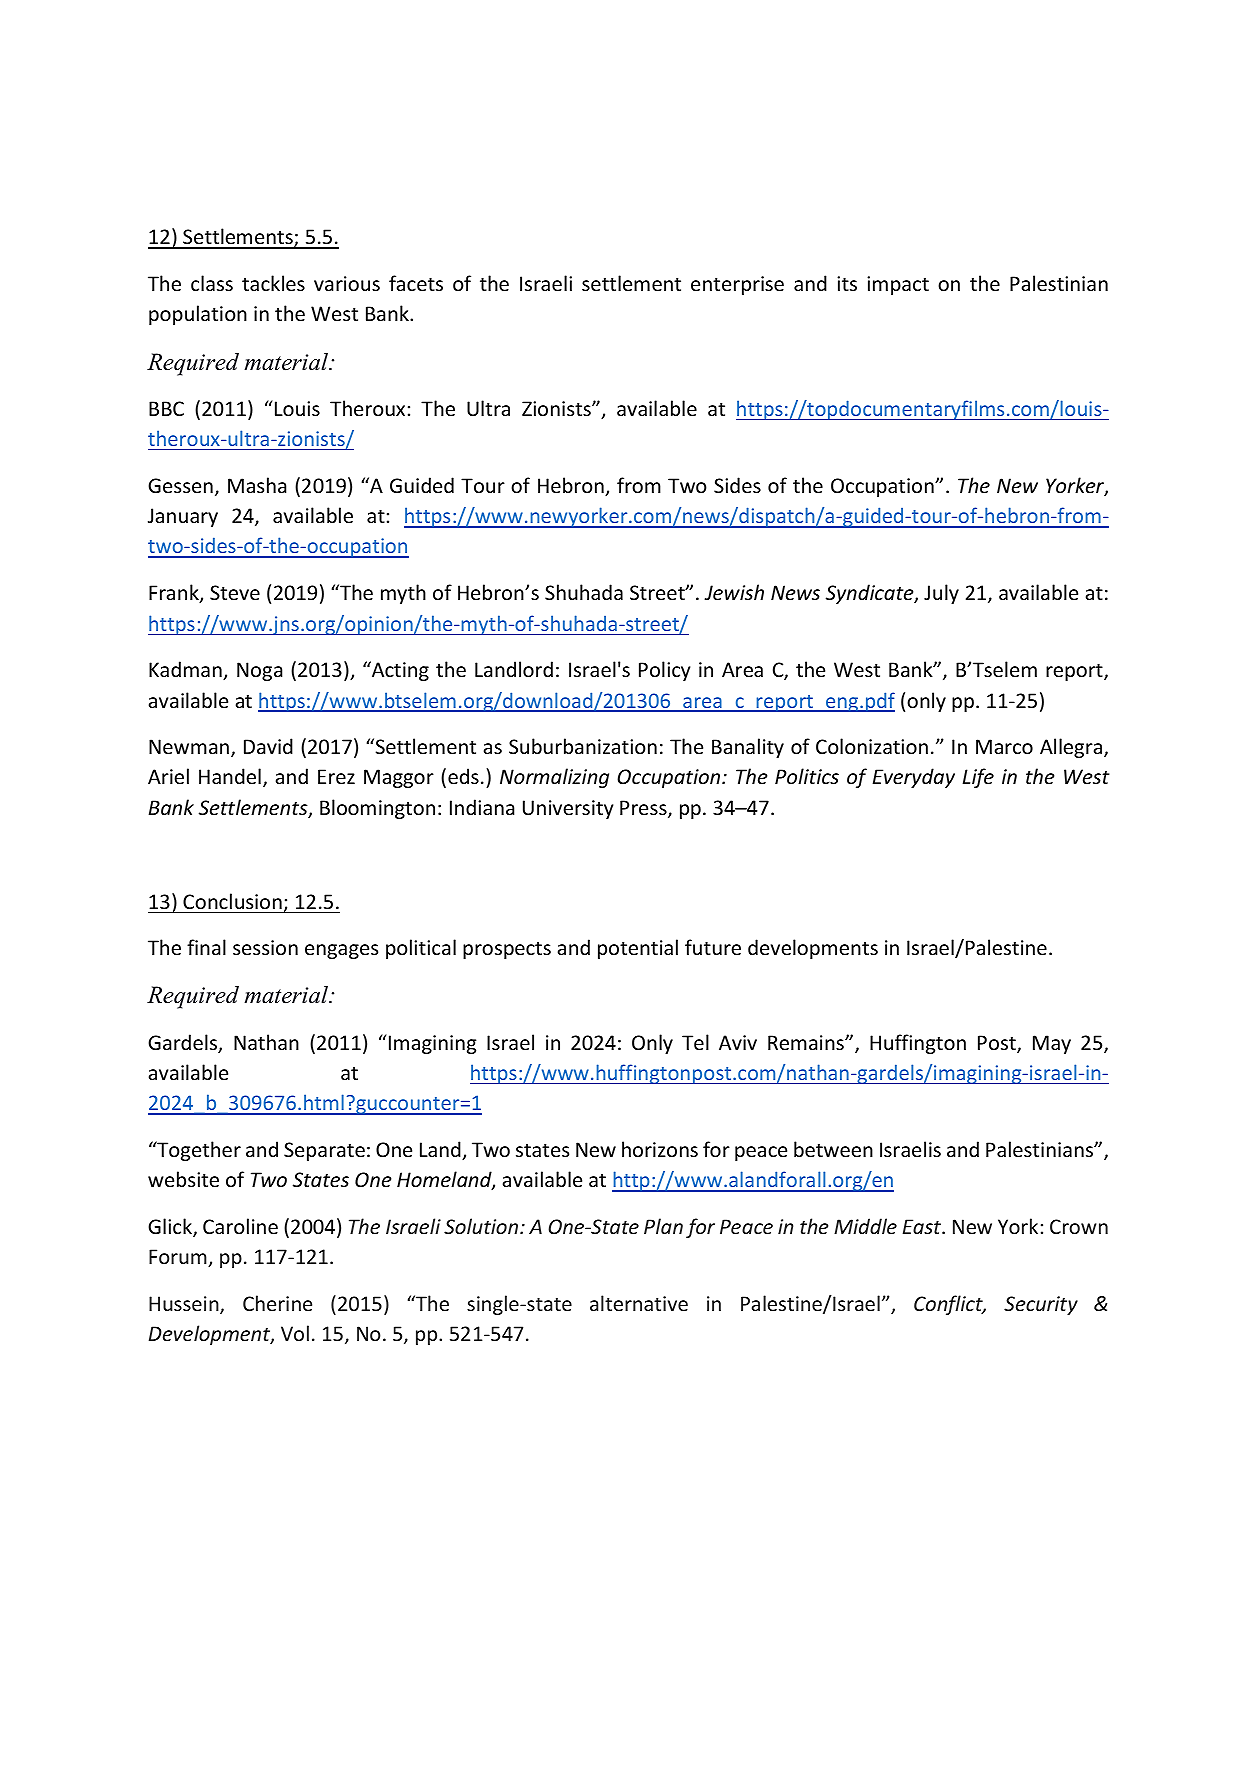 The image size is (1256, 1776). Describe the element at coordinates (295, 1333) in the page. I see `Vol` at that location.
